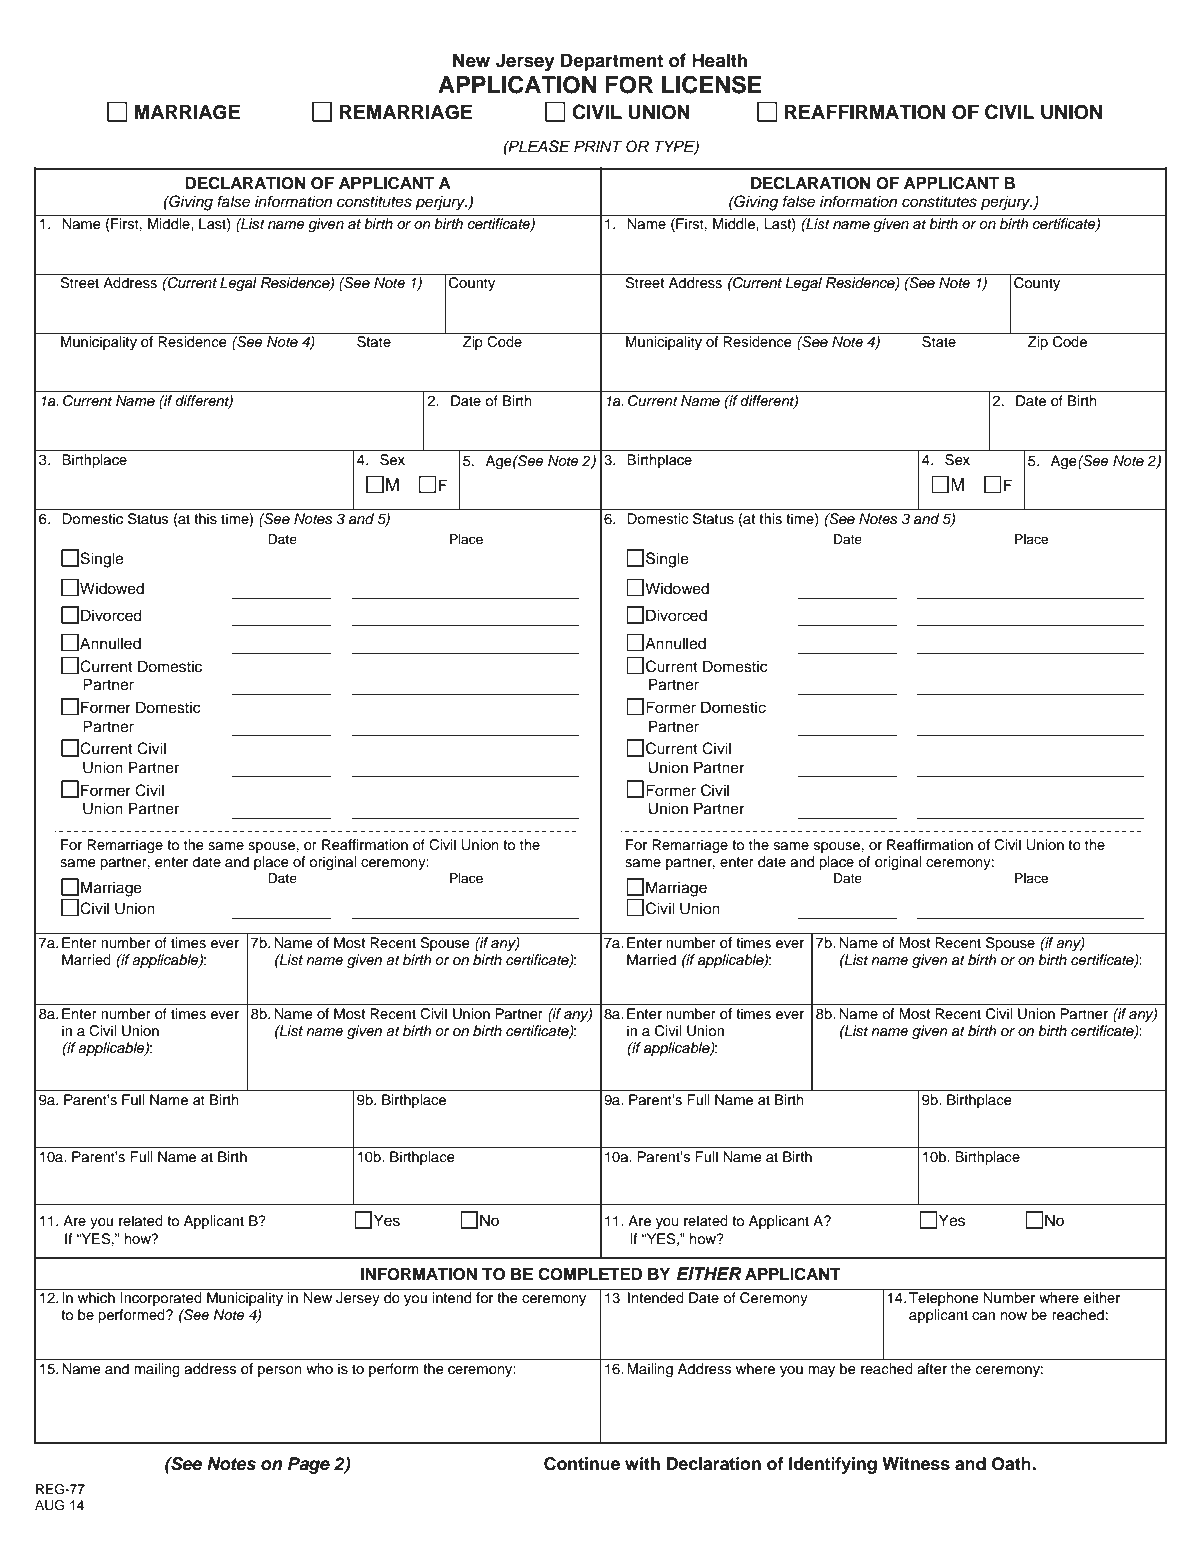 The width and height of the page is (1201, 1555). What do you see at coordinates (1014, 1316) in the page?
I see `now` at bounding box center [1014, 1316].
